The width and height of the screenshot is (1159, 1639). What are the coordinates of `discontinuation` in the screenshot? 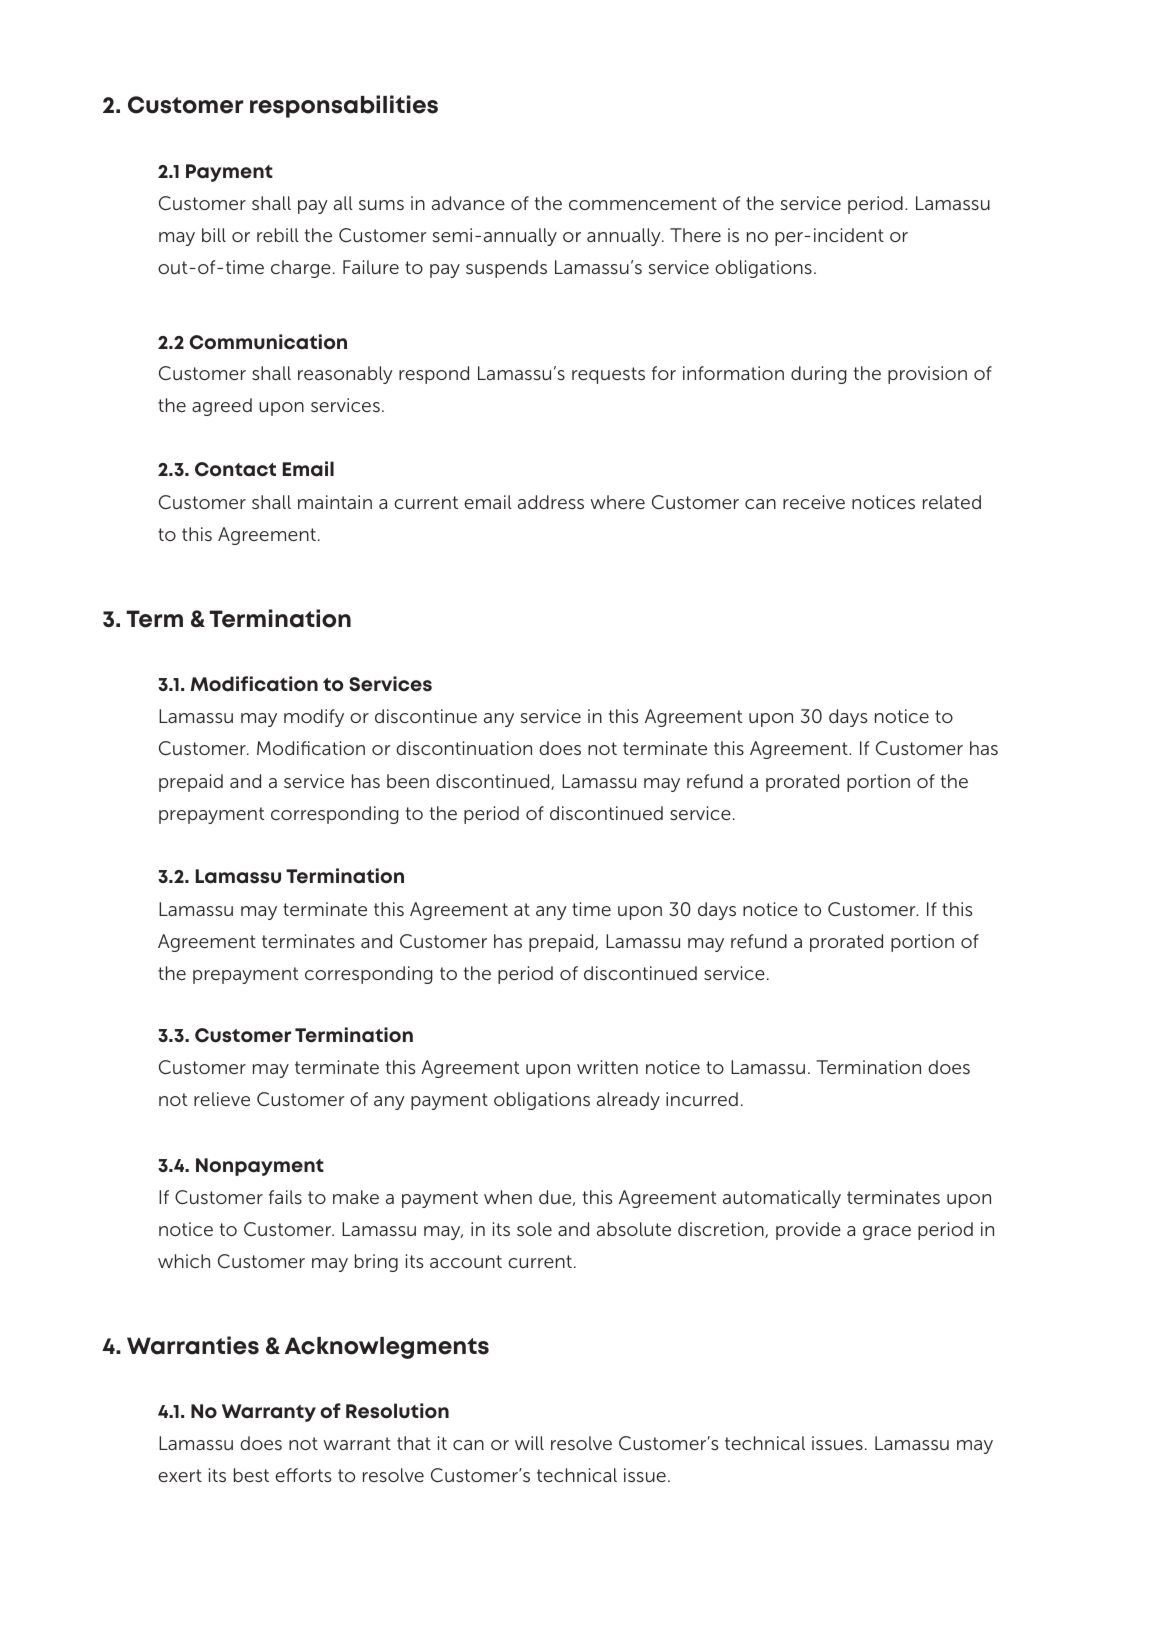 It's located at (464, 748).
